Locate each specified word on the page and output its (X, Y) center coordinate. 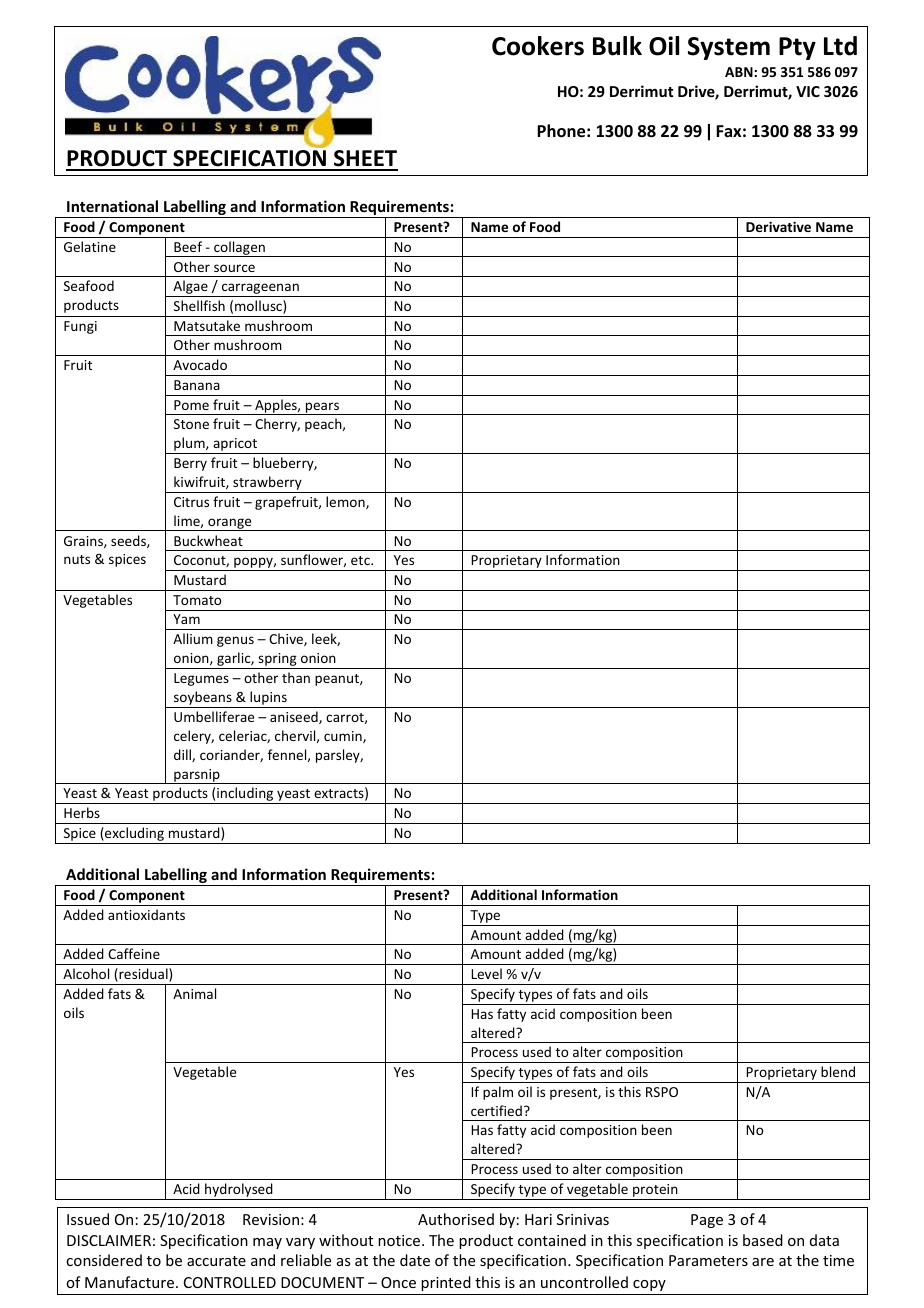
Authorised (456, 1219)
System (729, 48)
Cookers (538, 46)
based (763, 1240)
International (112, 206)
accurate (216, 1261)
